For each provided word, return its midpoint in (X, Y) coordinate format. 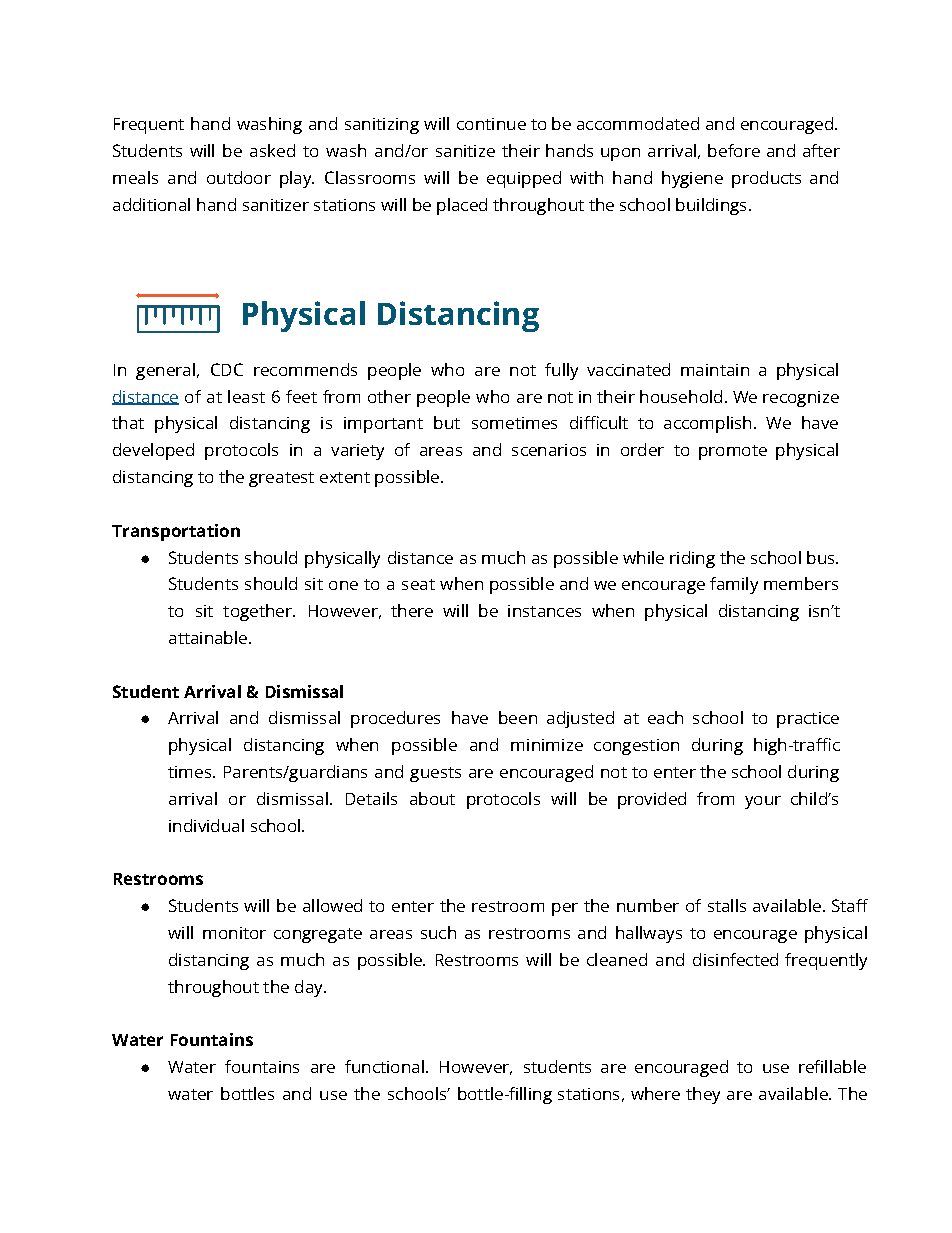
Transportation (176, 532)
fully (561, 371)
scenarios (549, 450)
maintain (715, 370)
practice (808, 720)
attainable (208, 637)
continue (491, 124)
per (565, 909)
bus (822, 557)
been (518, 717)
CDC (227, 369)
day (310, 988)
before (734, 150)
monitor (234, 933)
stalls (727, 905)
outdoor (239, 177)
